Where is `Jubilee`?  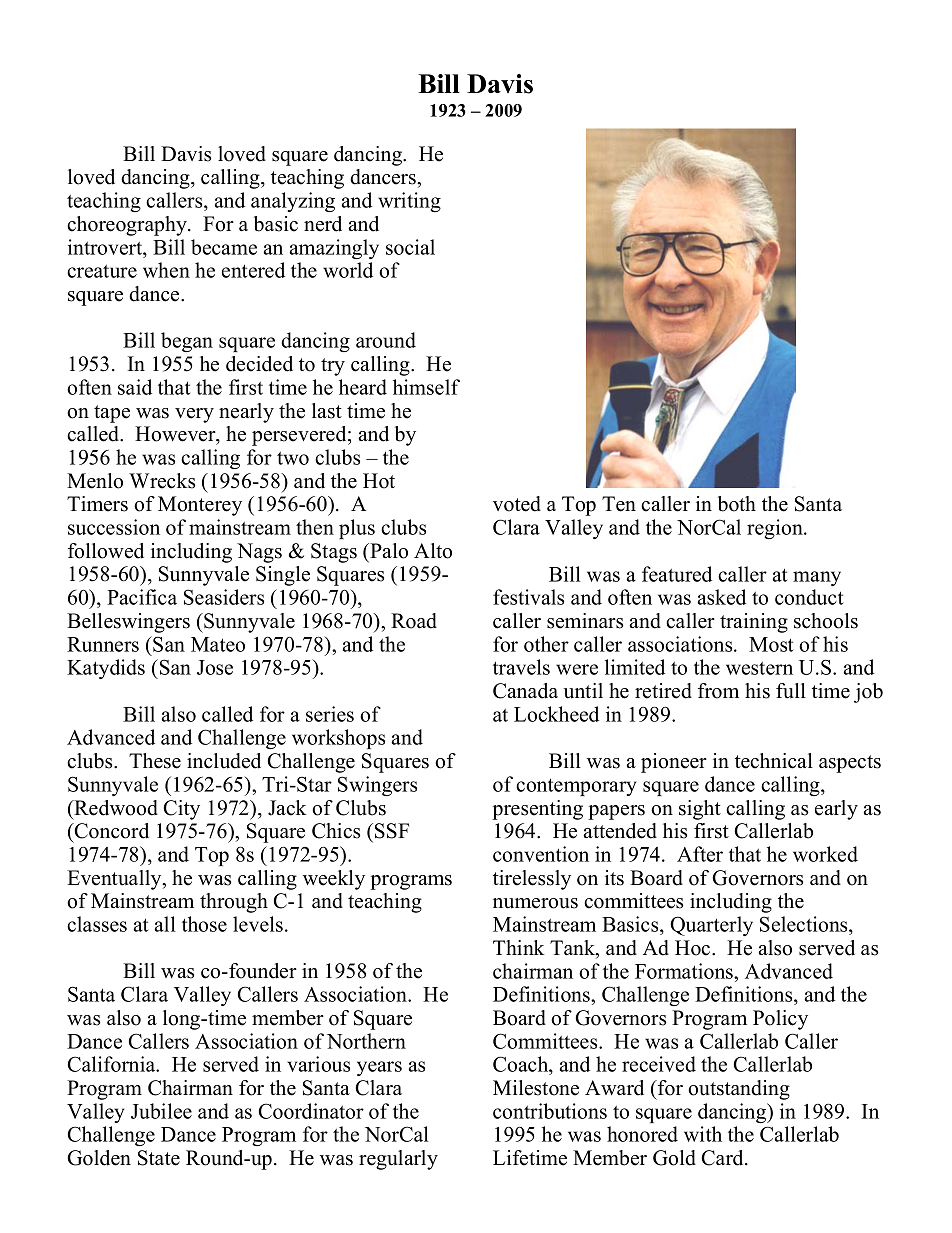 Jubilee is located at coordinates (161, 1111).
